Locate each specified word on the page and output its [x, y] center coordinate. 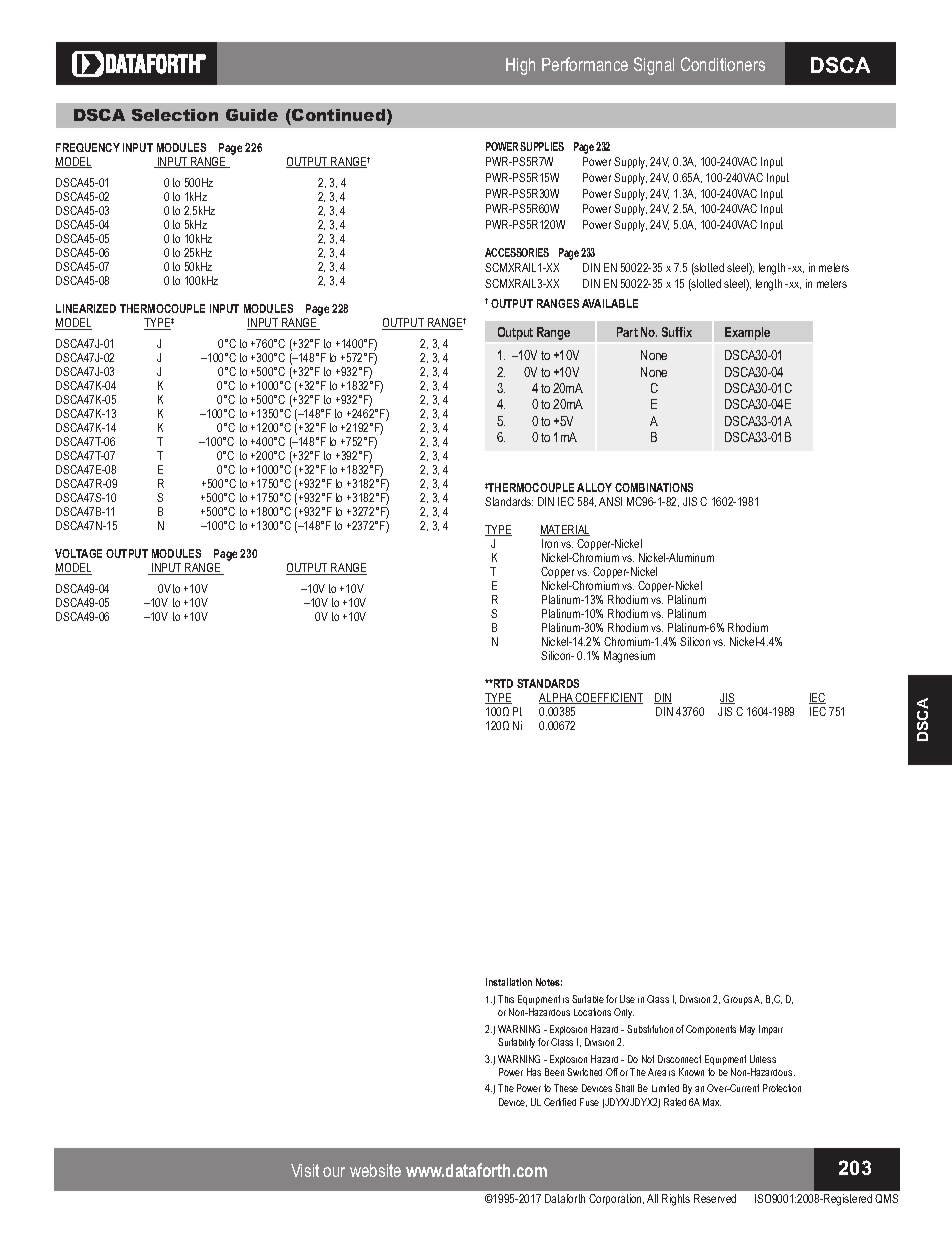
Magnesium [629, 657]
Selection [175, 115]
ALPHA [557, 698]
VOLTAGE [78, 553]
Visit [305, 1170]
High [520, 66]
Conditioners [723, 64]
